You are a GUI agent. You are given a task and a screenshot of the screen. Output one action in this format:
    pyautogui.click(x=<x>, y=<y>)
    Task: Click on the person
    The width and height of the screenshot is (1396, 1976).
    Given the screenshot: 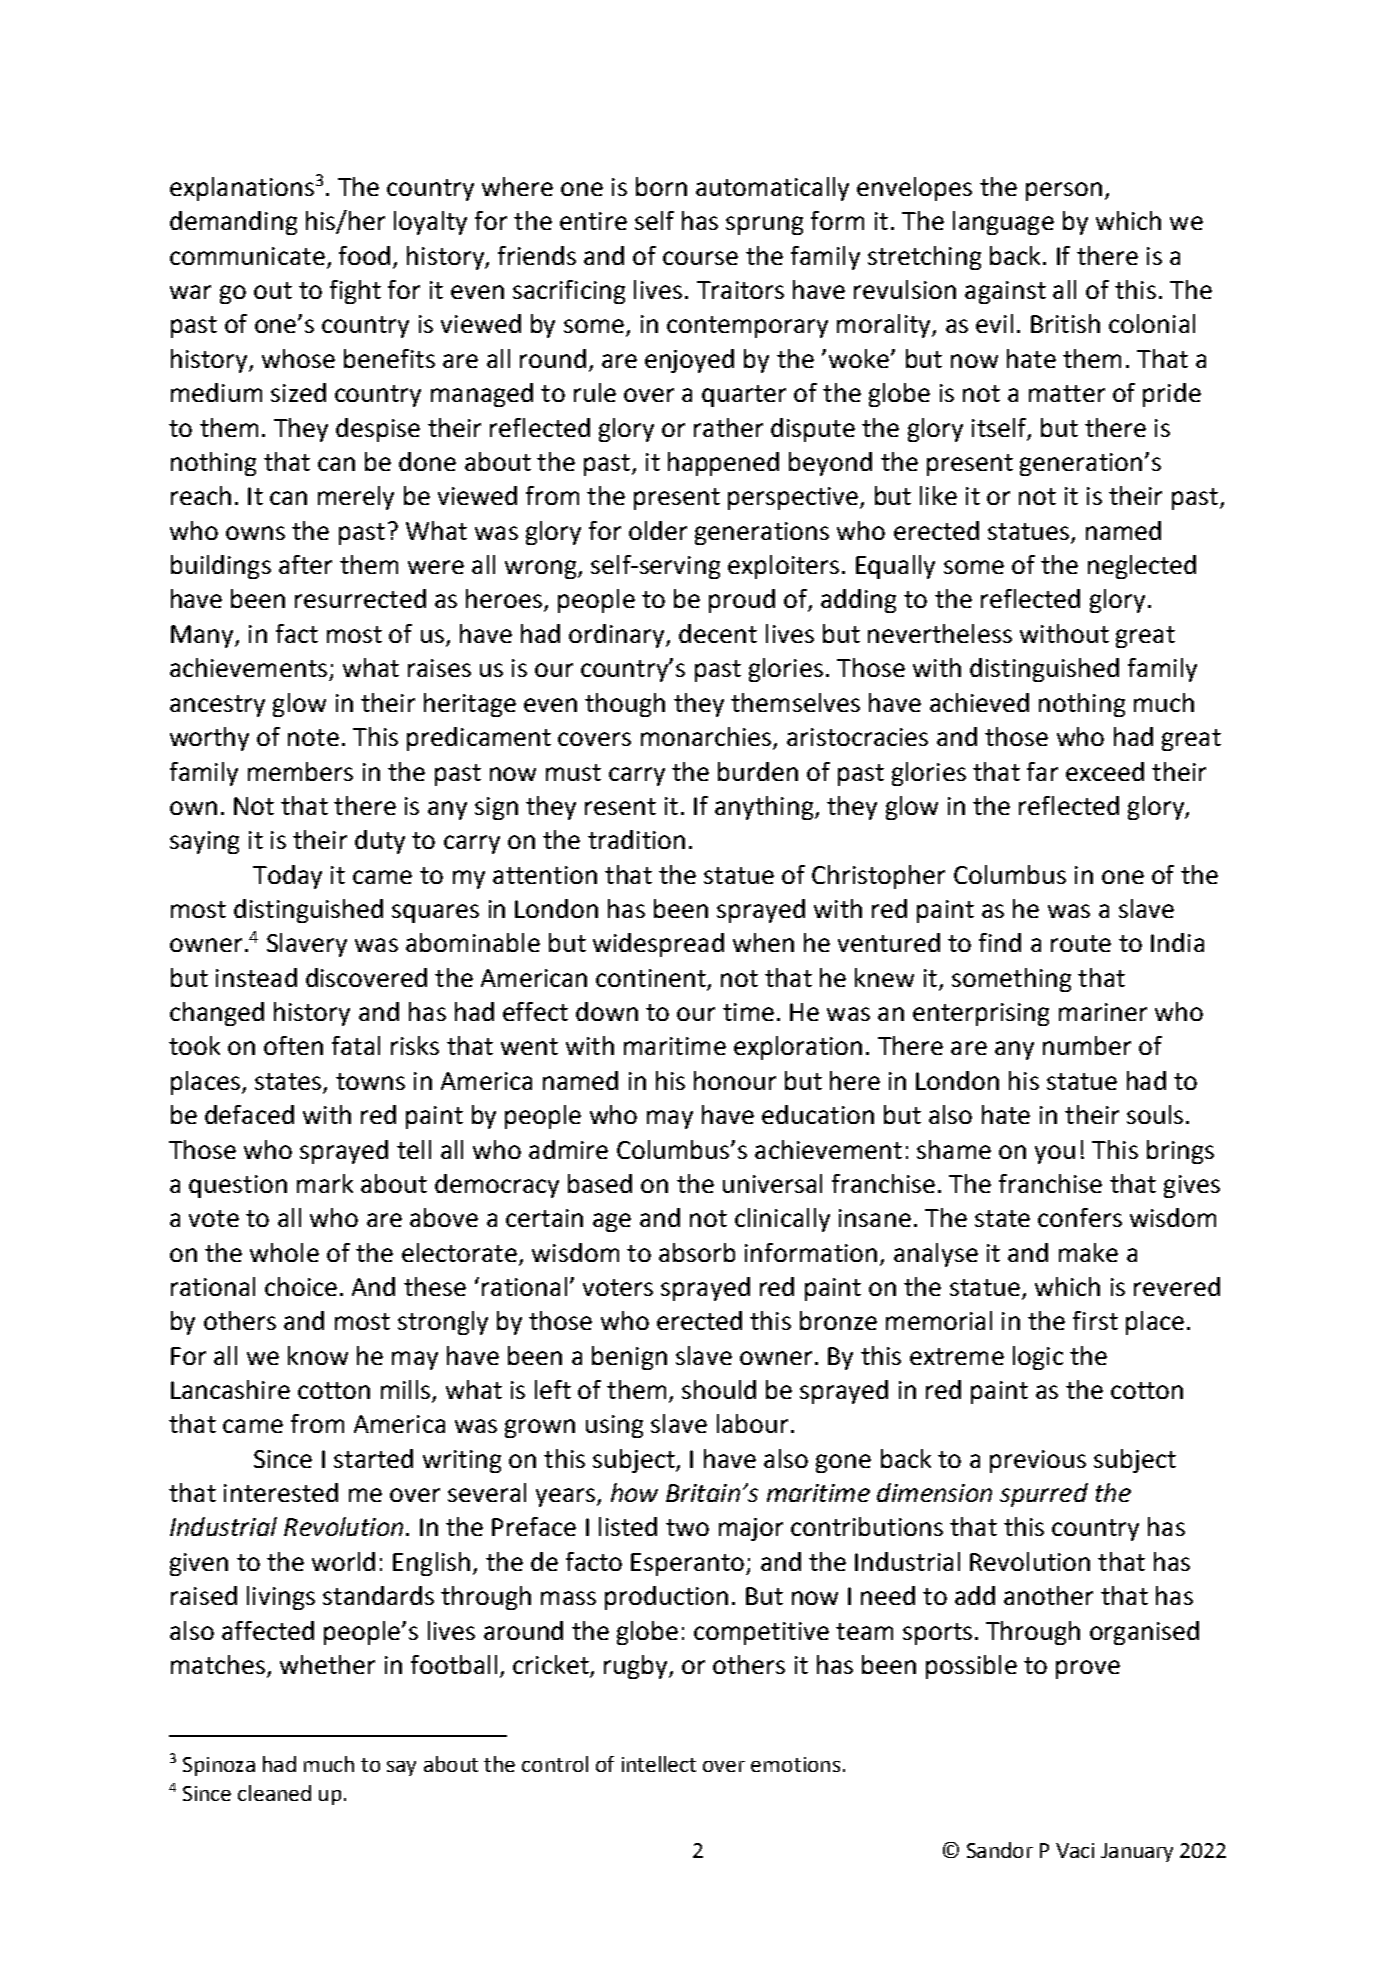 What is the action you would take?
    pyautogui.click(x=1064, y=191)
